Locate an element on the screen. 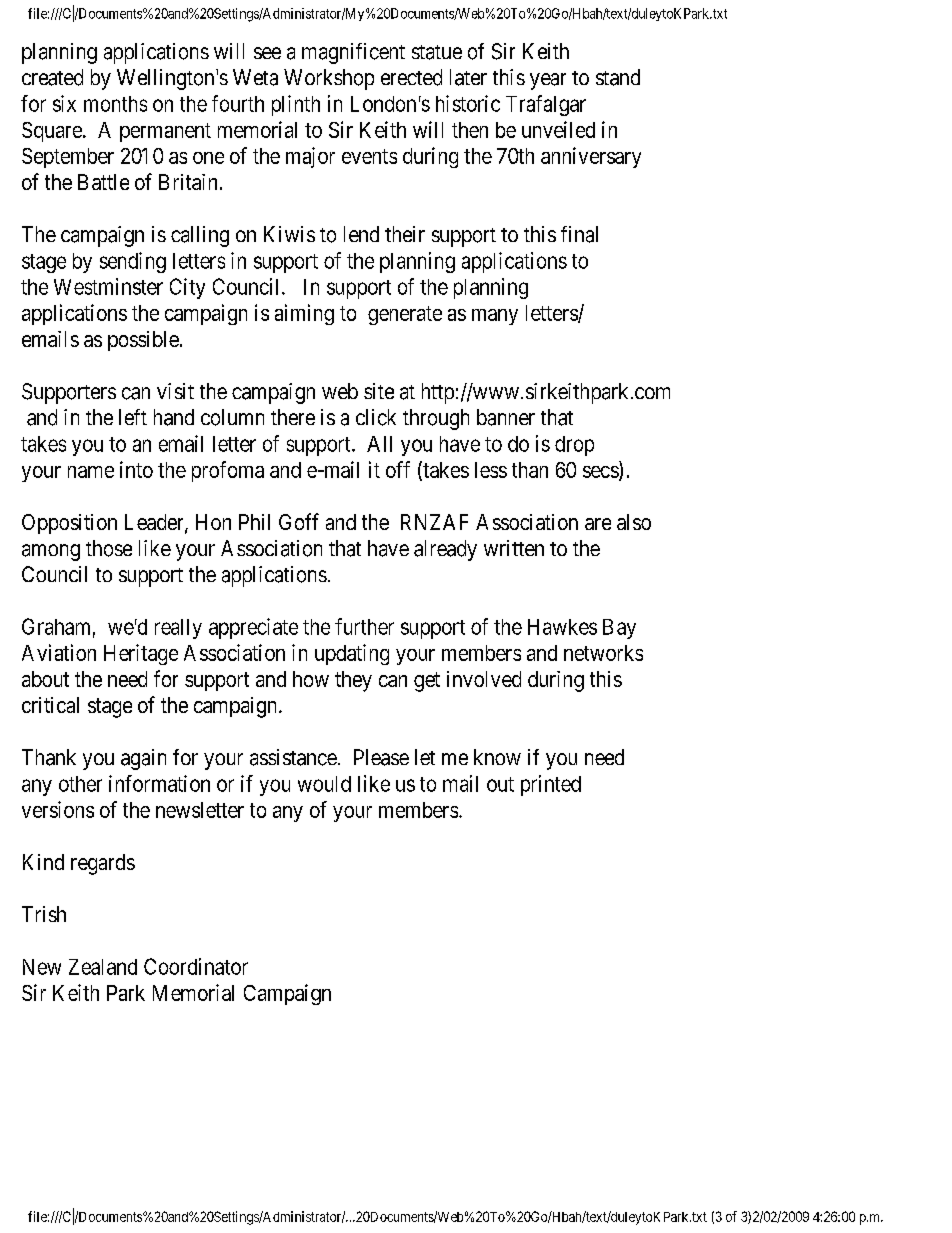  Workshop is located at coordinates (329, 79).
